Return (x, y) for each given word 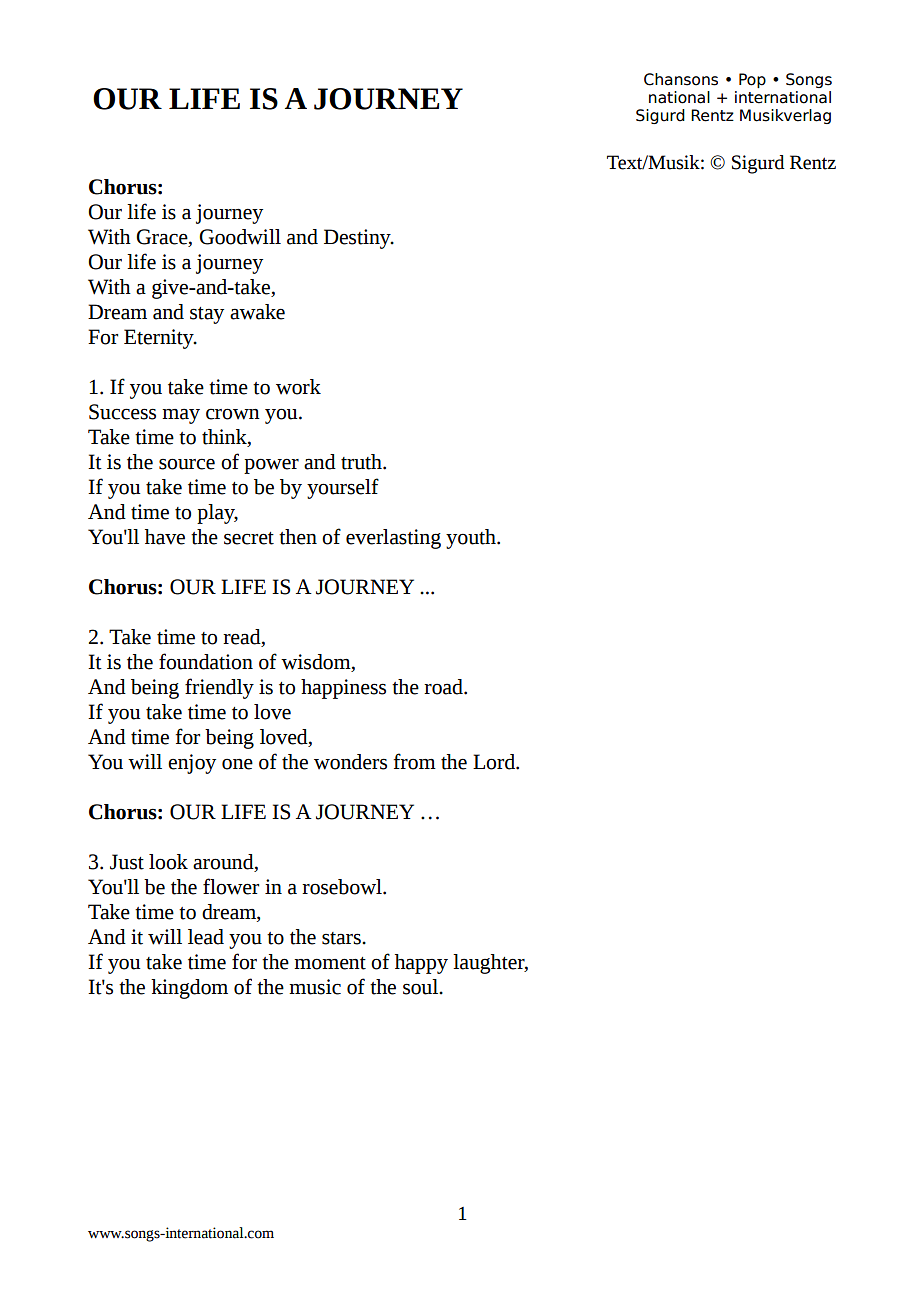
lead (206, 937)
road (444, 687)
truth (362, 462)
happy (421, 964)
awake (257, 312)
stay (207, 315)
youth (472, 539)
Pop (752, 80)
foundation (206, 661)
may (181, 416)
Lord (495, 762)
